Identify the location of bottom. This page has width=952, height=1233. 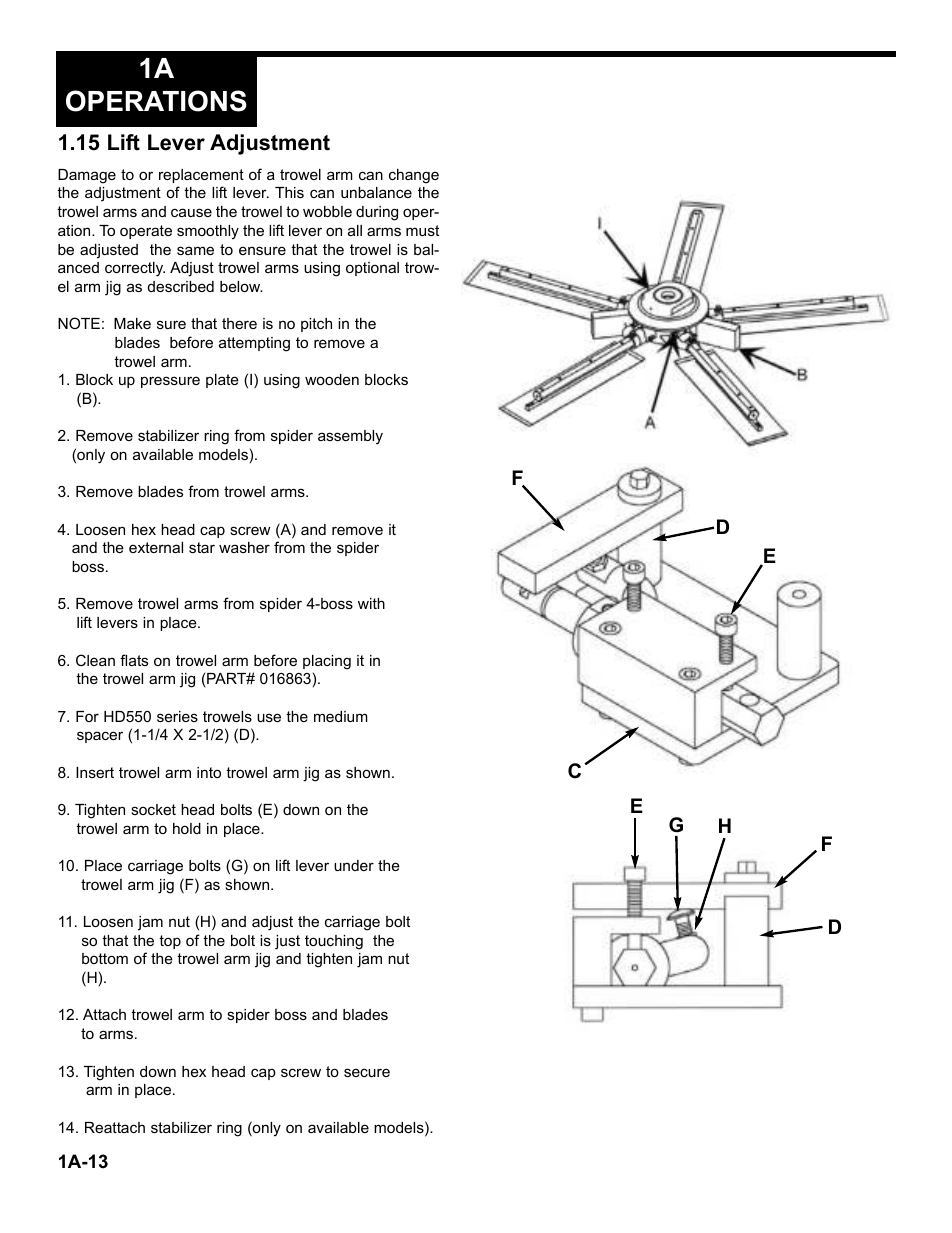
(105, 958).
